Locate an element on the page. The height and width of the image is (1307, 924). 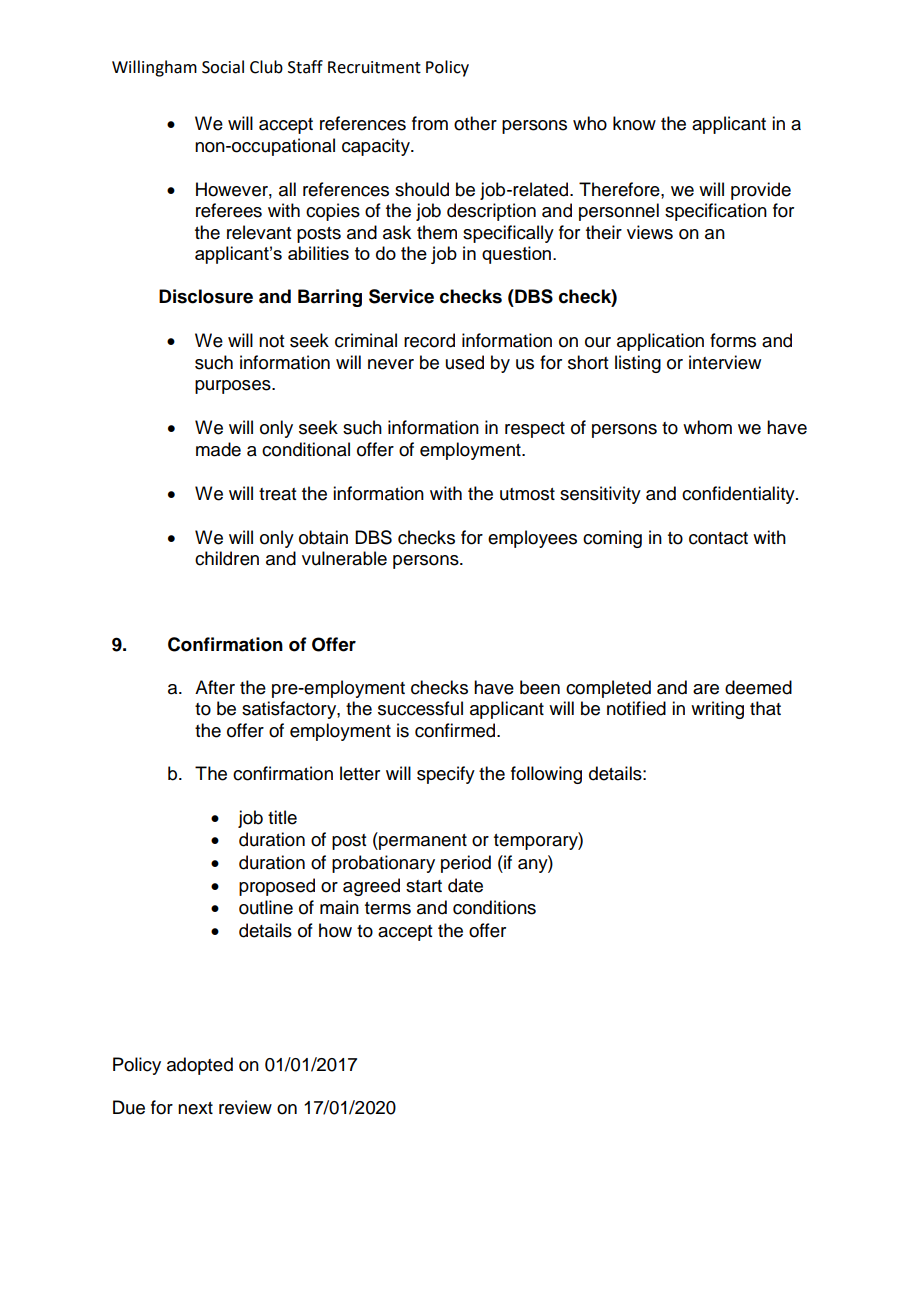
know is located at coordinates (634, 123).
